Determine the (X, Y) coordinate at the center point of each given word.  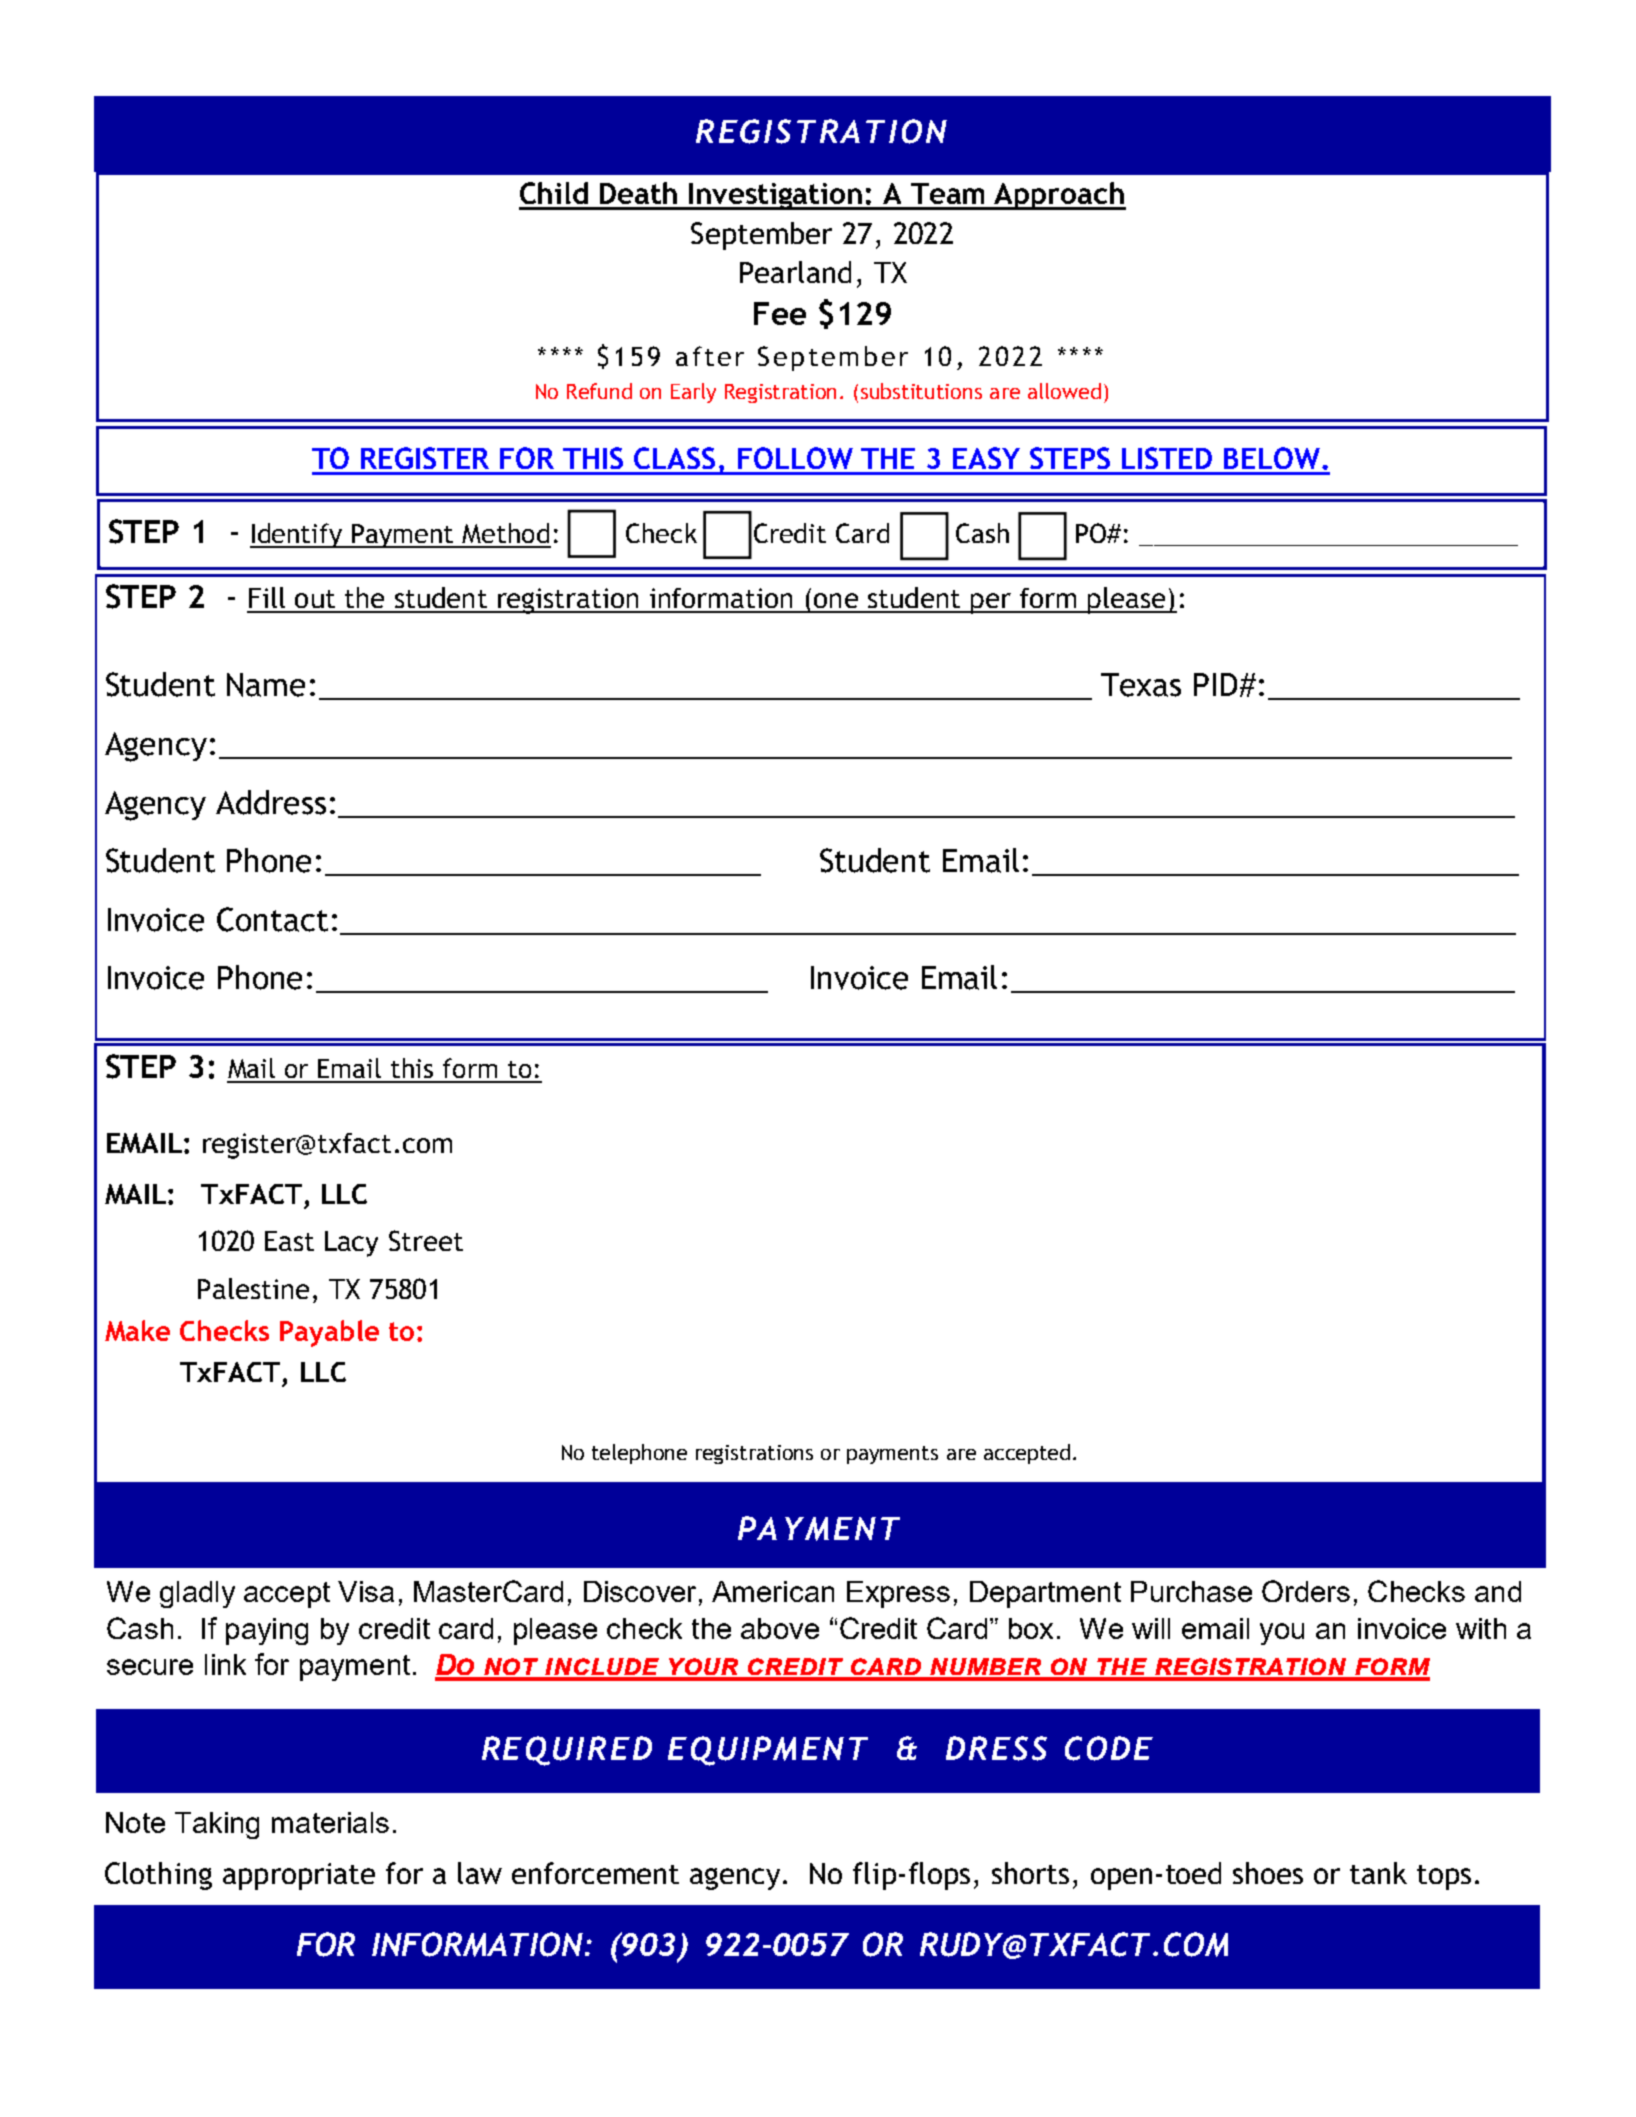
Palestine (253, 1288)
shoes (1268, 1873)
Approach (1059, 196)
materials (330, 1822)
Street (426, 1240)
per (991, 603)
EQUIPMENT (768, 1751)
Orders (1306, 1591)
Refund (599, 391)
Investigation (775, 196)
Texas (1141, 685)
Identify (297, 535)
